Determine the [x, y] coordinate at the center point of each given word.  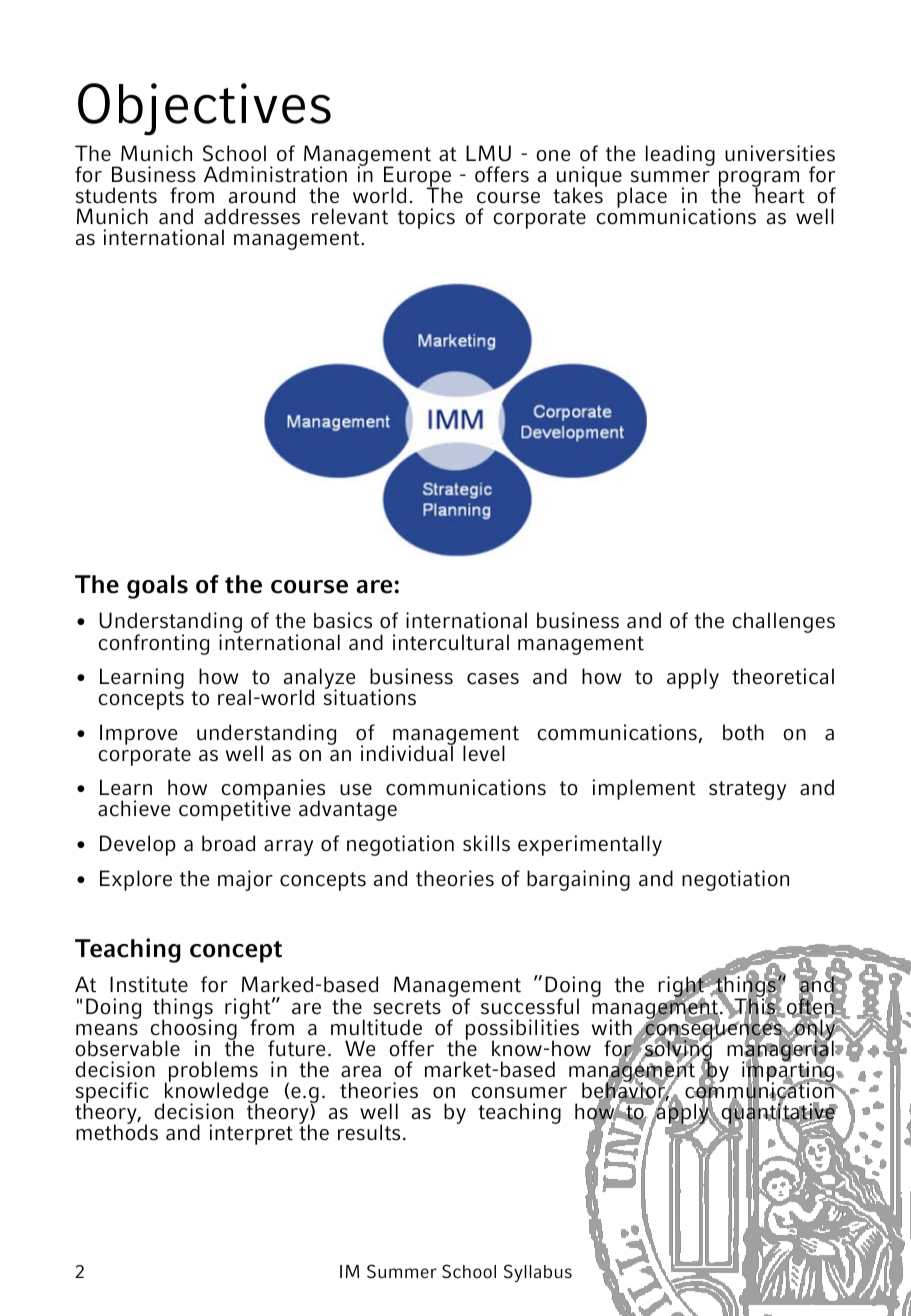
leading [680, 155]
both [743, 732]
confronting [153, 644]
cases [493, 679]
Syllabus [538, 1273]
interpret [251, 1134]
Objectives [204, 109]
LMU [488, 153]
